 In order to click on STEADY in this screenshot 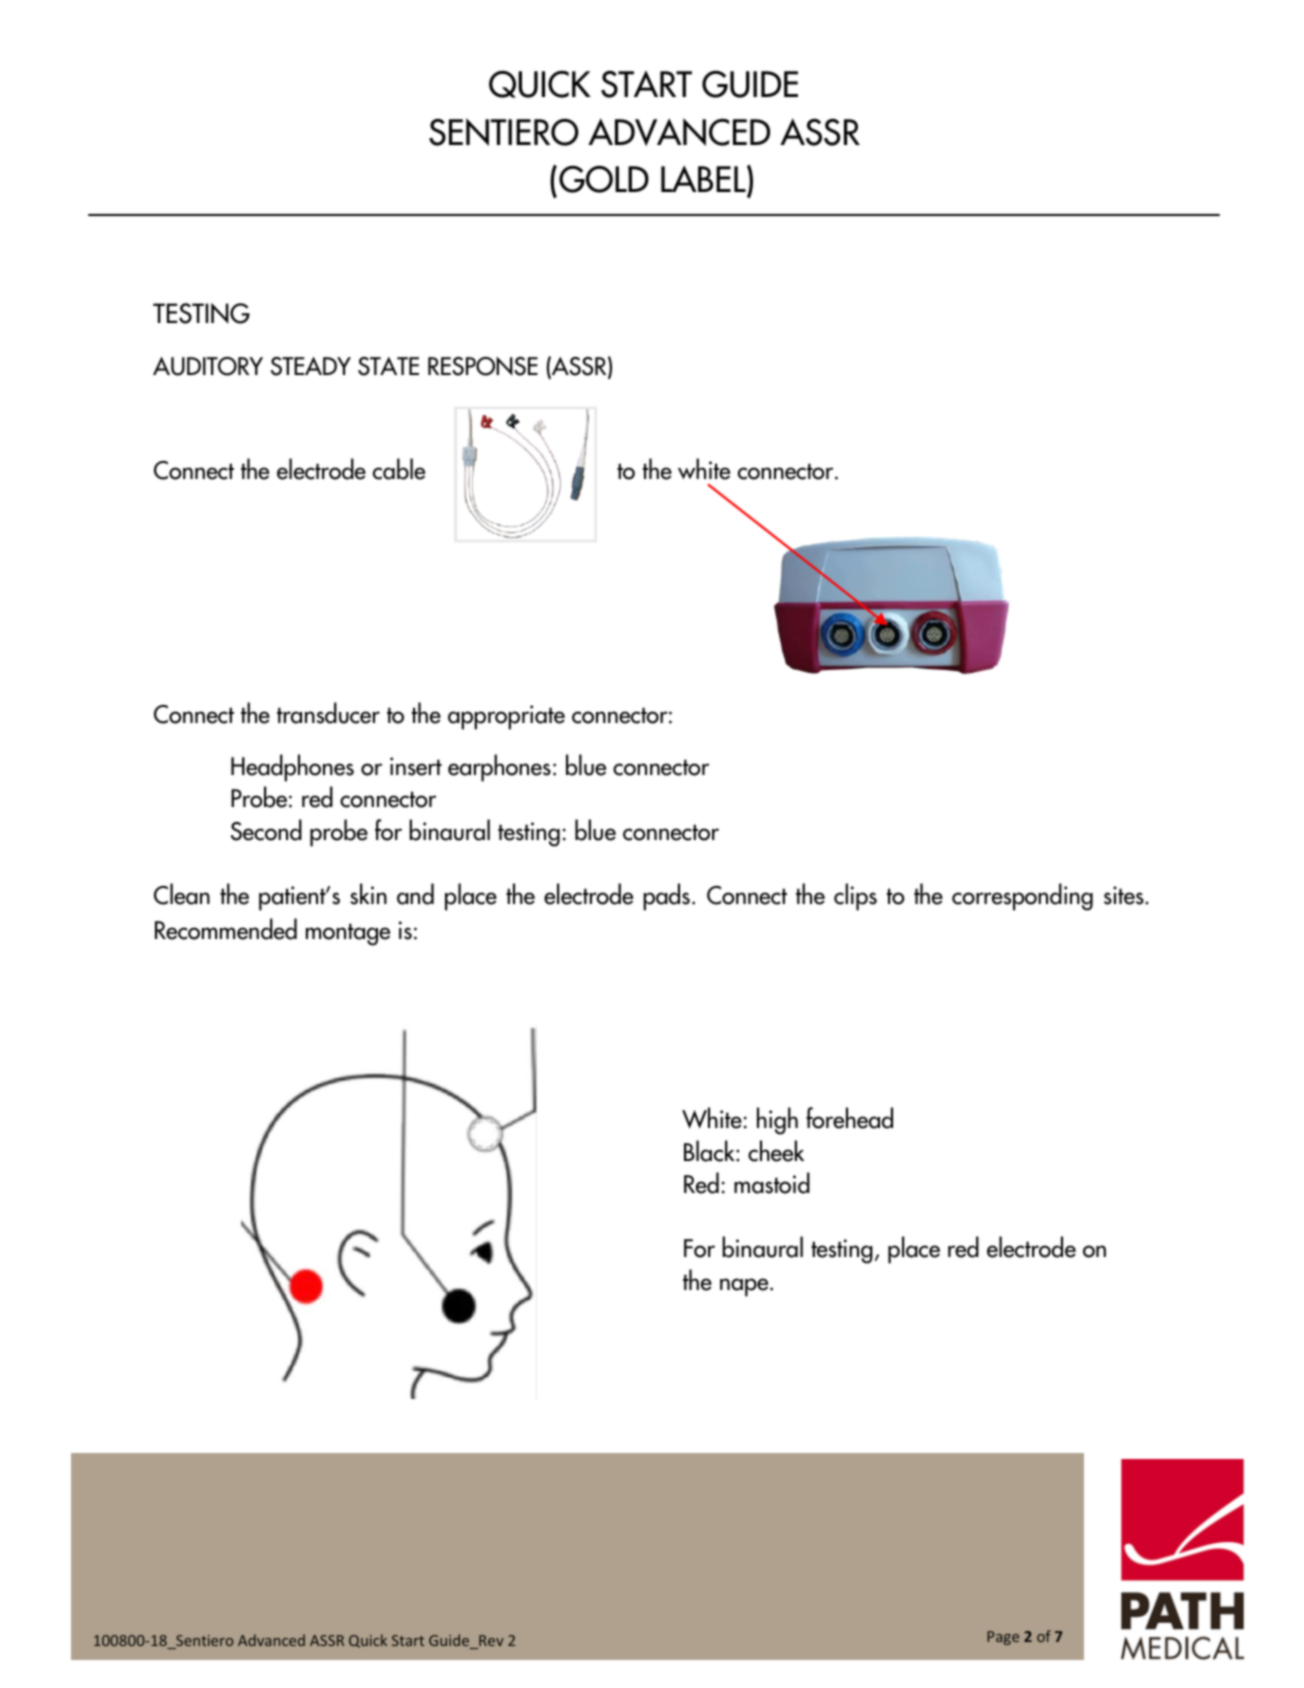, I will do `click(311, 366)`.
